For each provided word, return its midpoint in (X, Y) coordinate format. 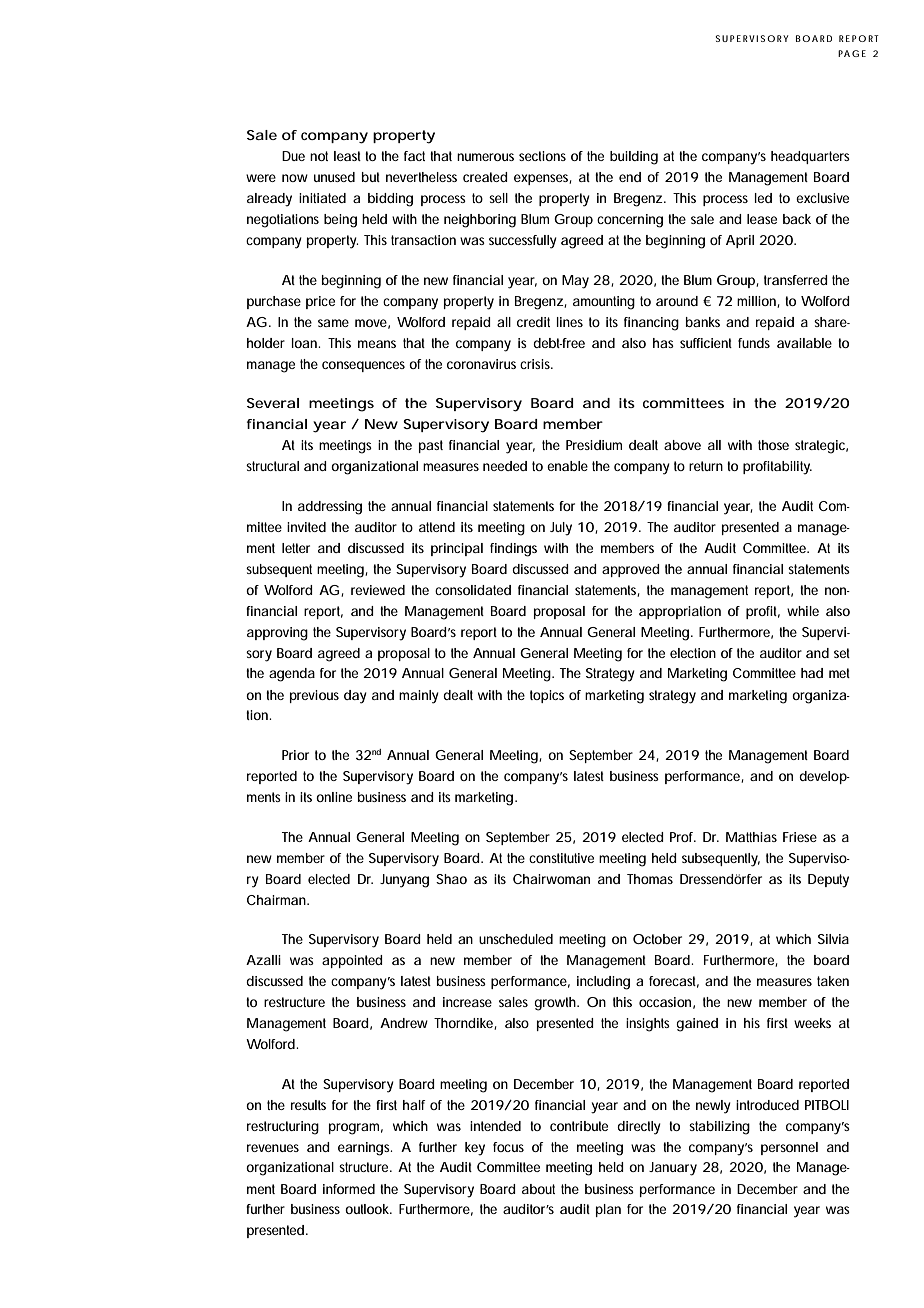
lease (762, 219)
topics (547, 696)
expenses (543, 179)
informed (349, 1189)
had (812, 673)
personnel (789, 1148)
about (538, 1189)
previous (314, 696)
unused (334, 177)
